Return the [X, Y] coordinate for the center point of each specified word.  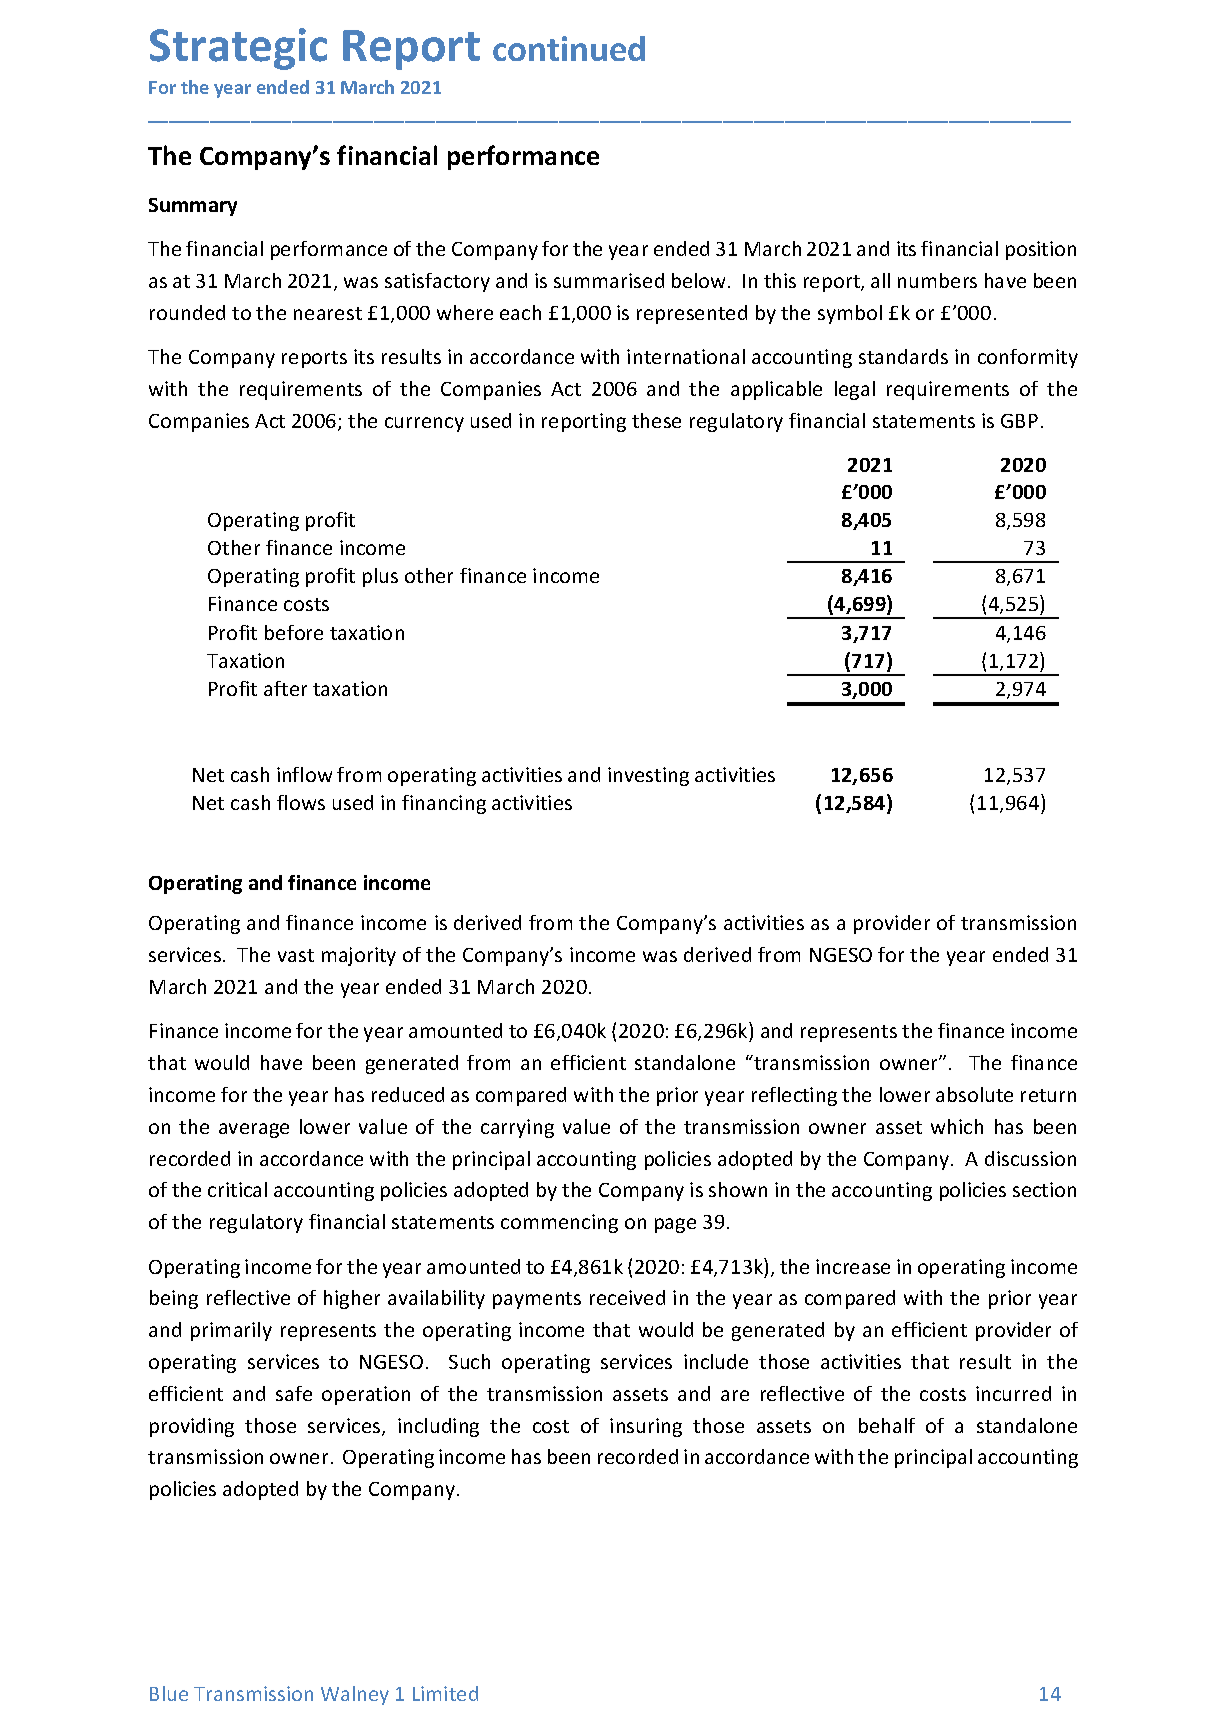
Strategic [238, 49]
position [1041, 250]
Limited [445, 1693]
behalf [887, 1425]
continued [569, 48]
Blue [169, 1693]
